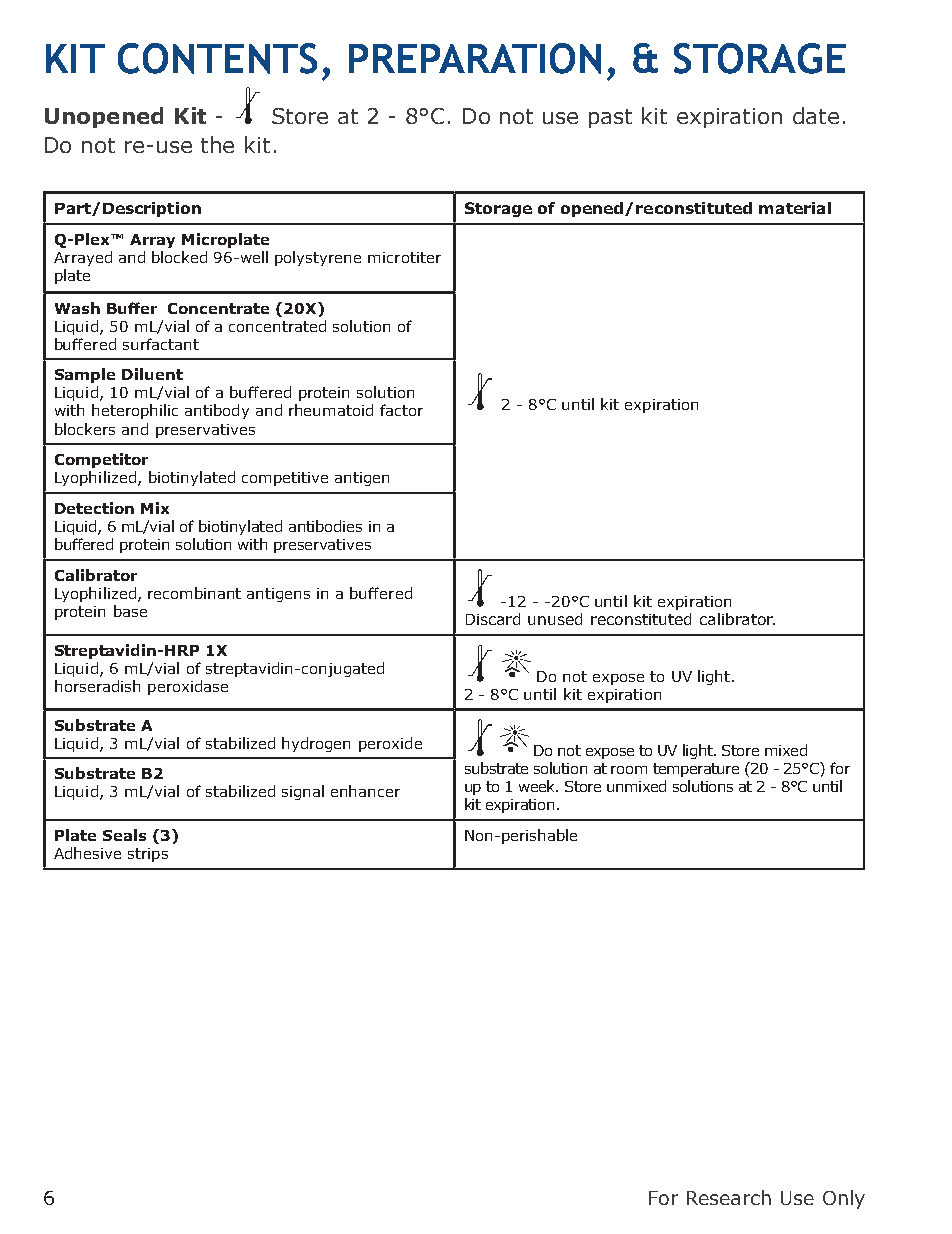 Image resolution: width=952 pixels, height=1234 pixels. I want to click on date, so click(816, 115).
